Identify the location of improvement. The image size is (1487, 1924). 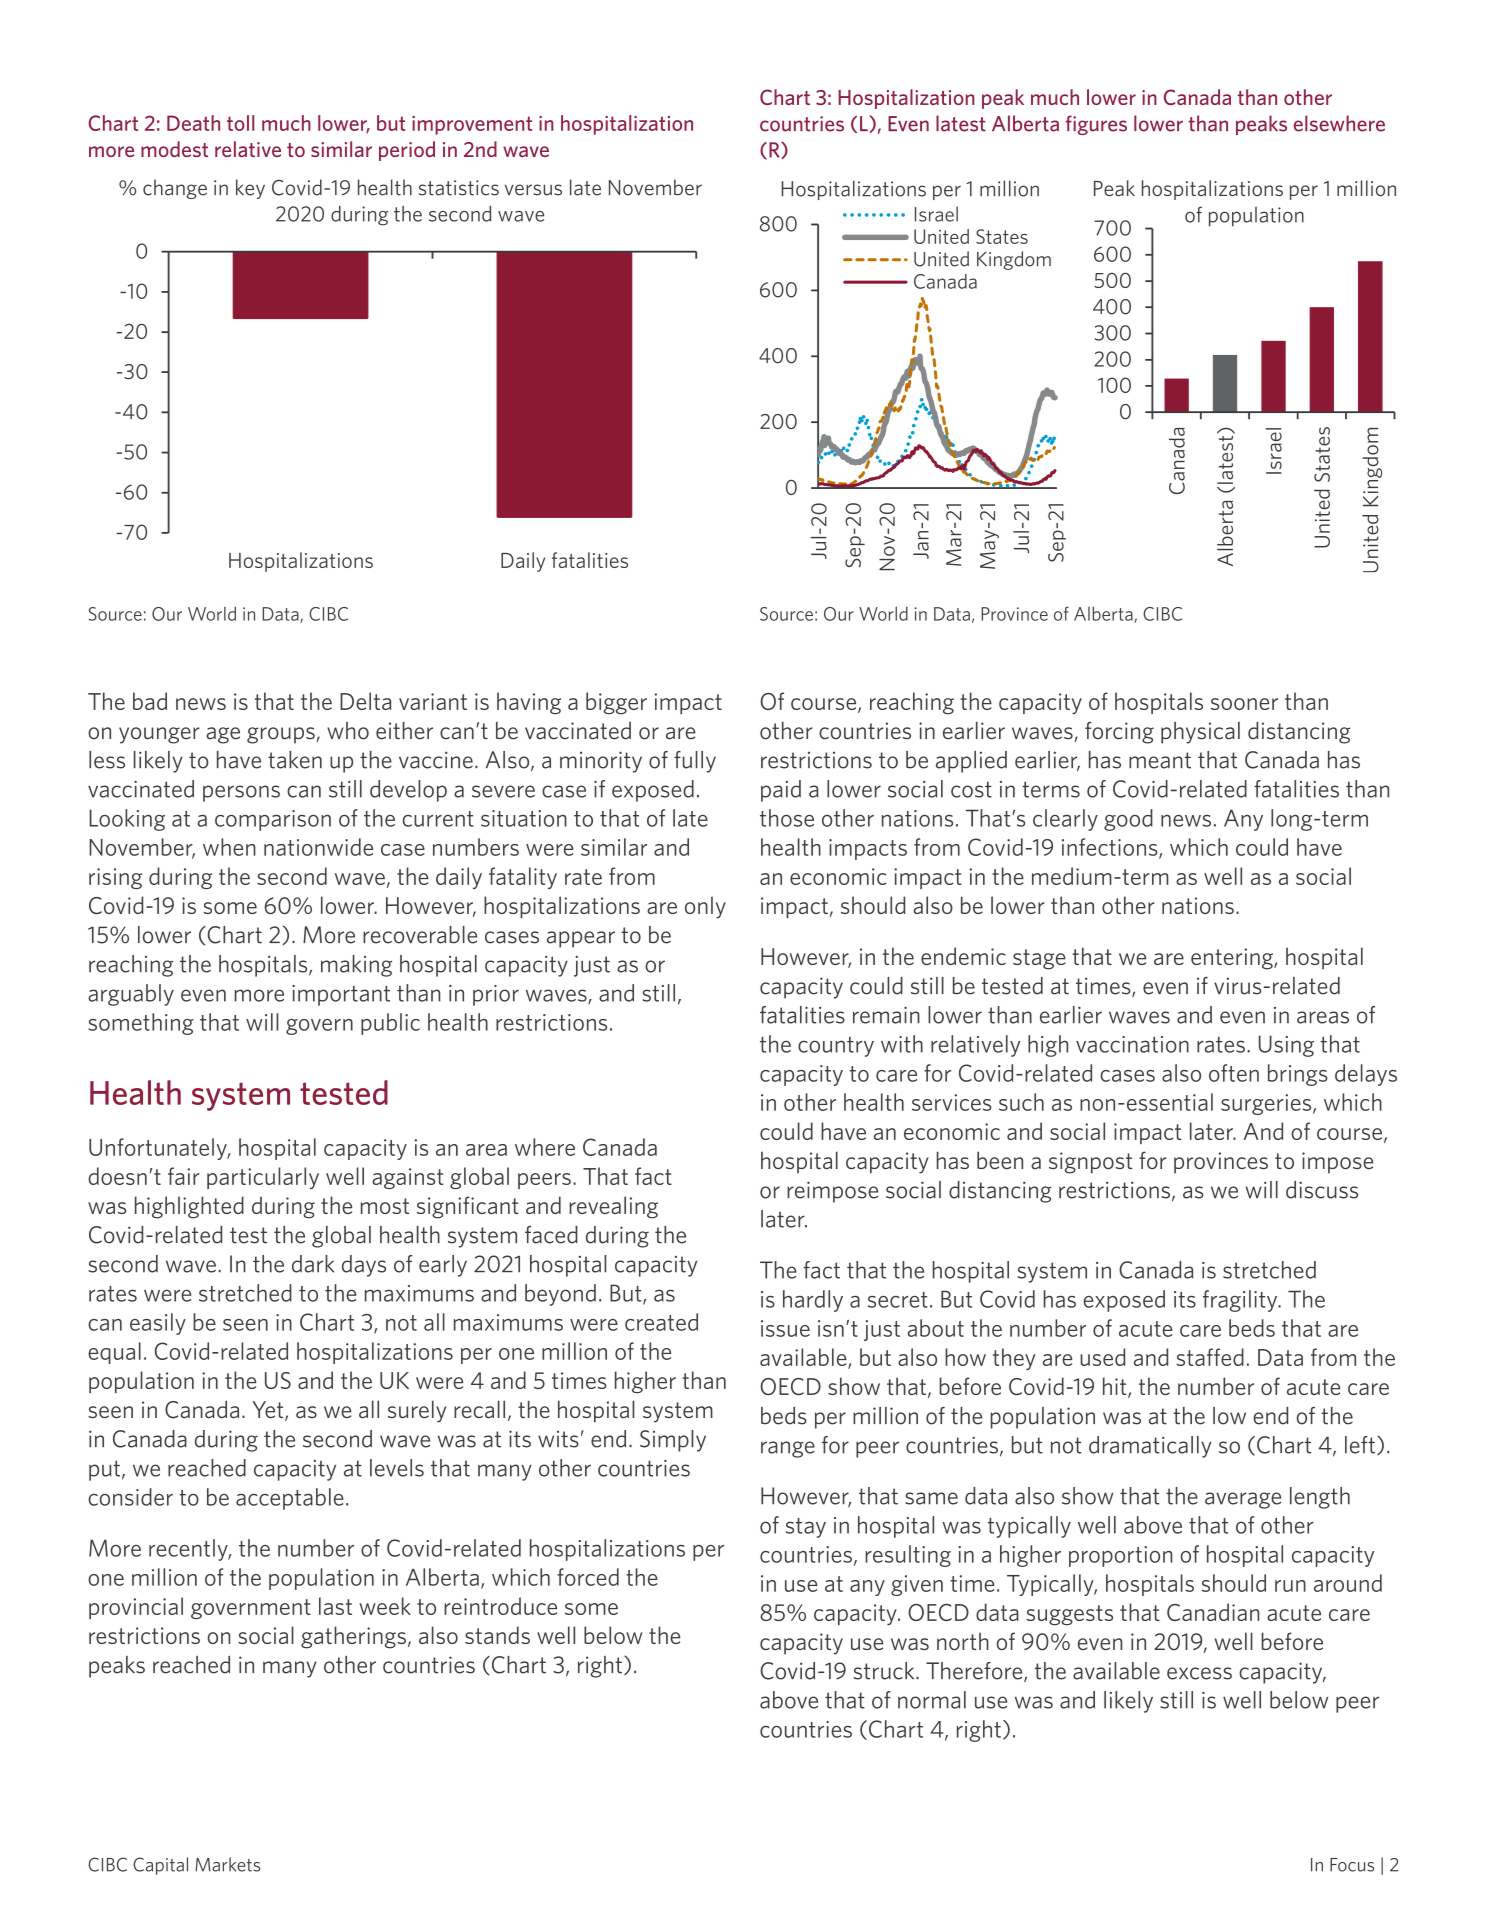
(472, 125).
